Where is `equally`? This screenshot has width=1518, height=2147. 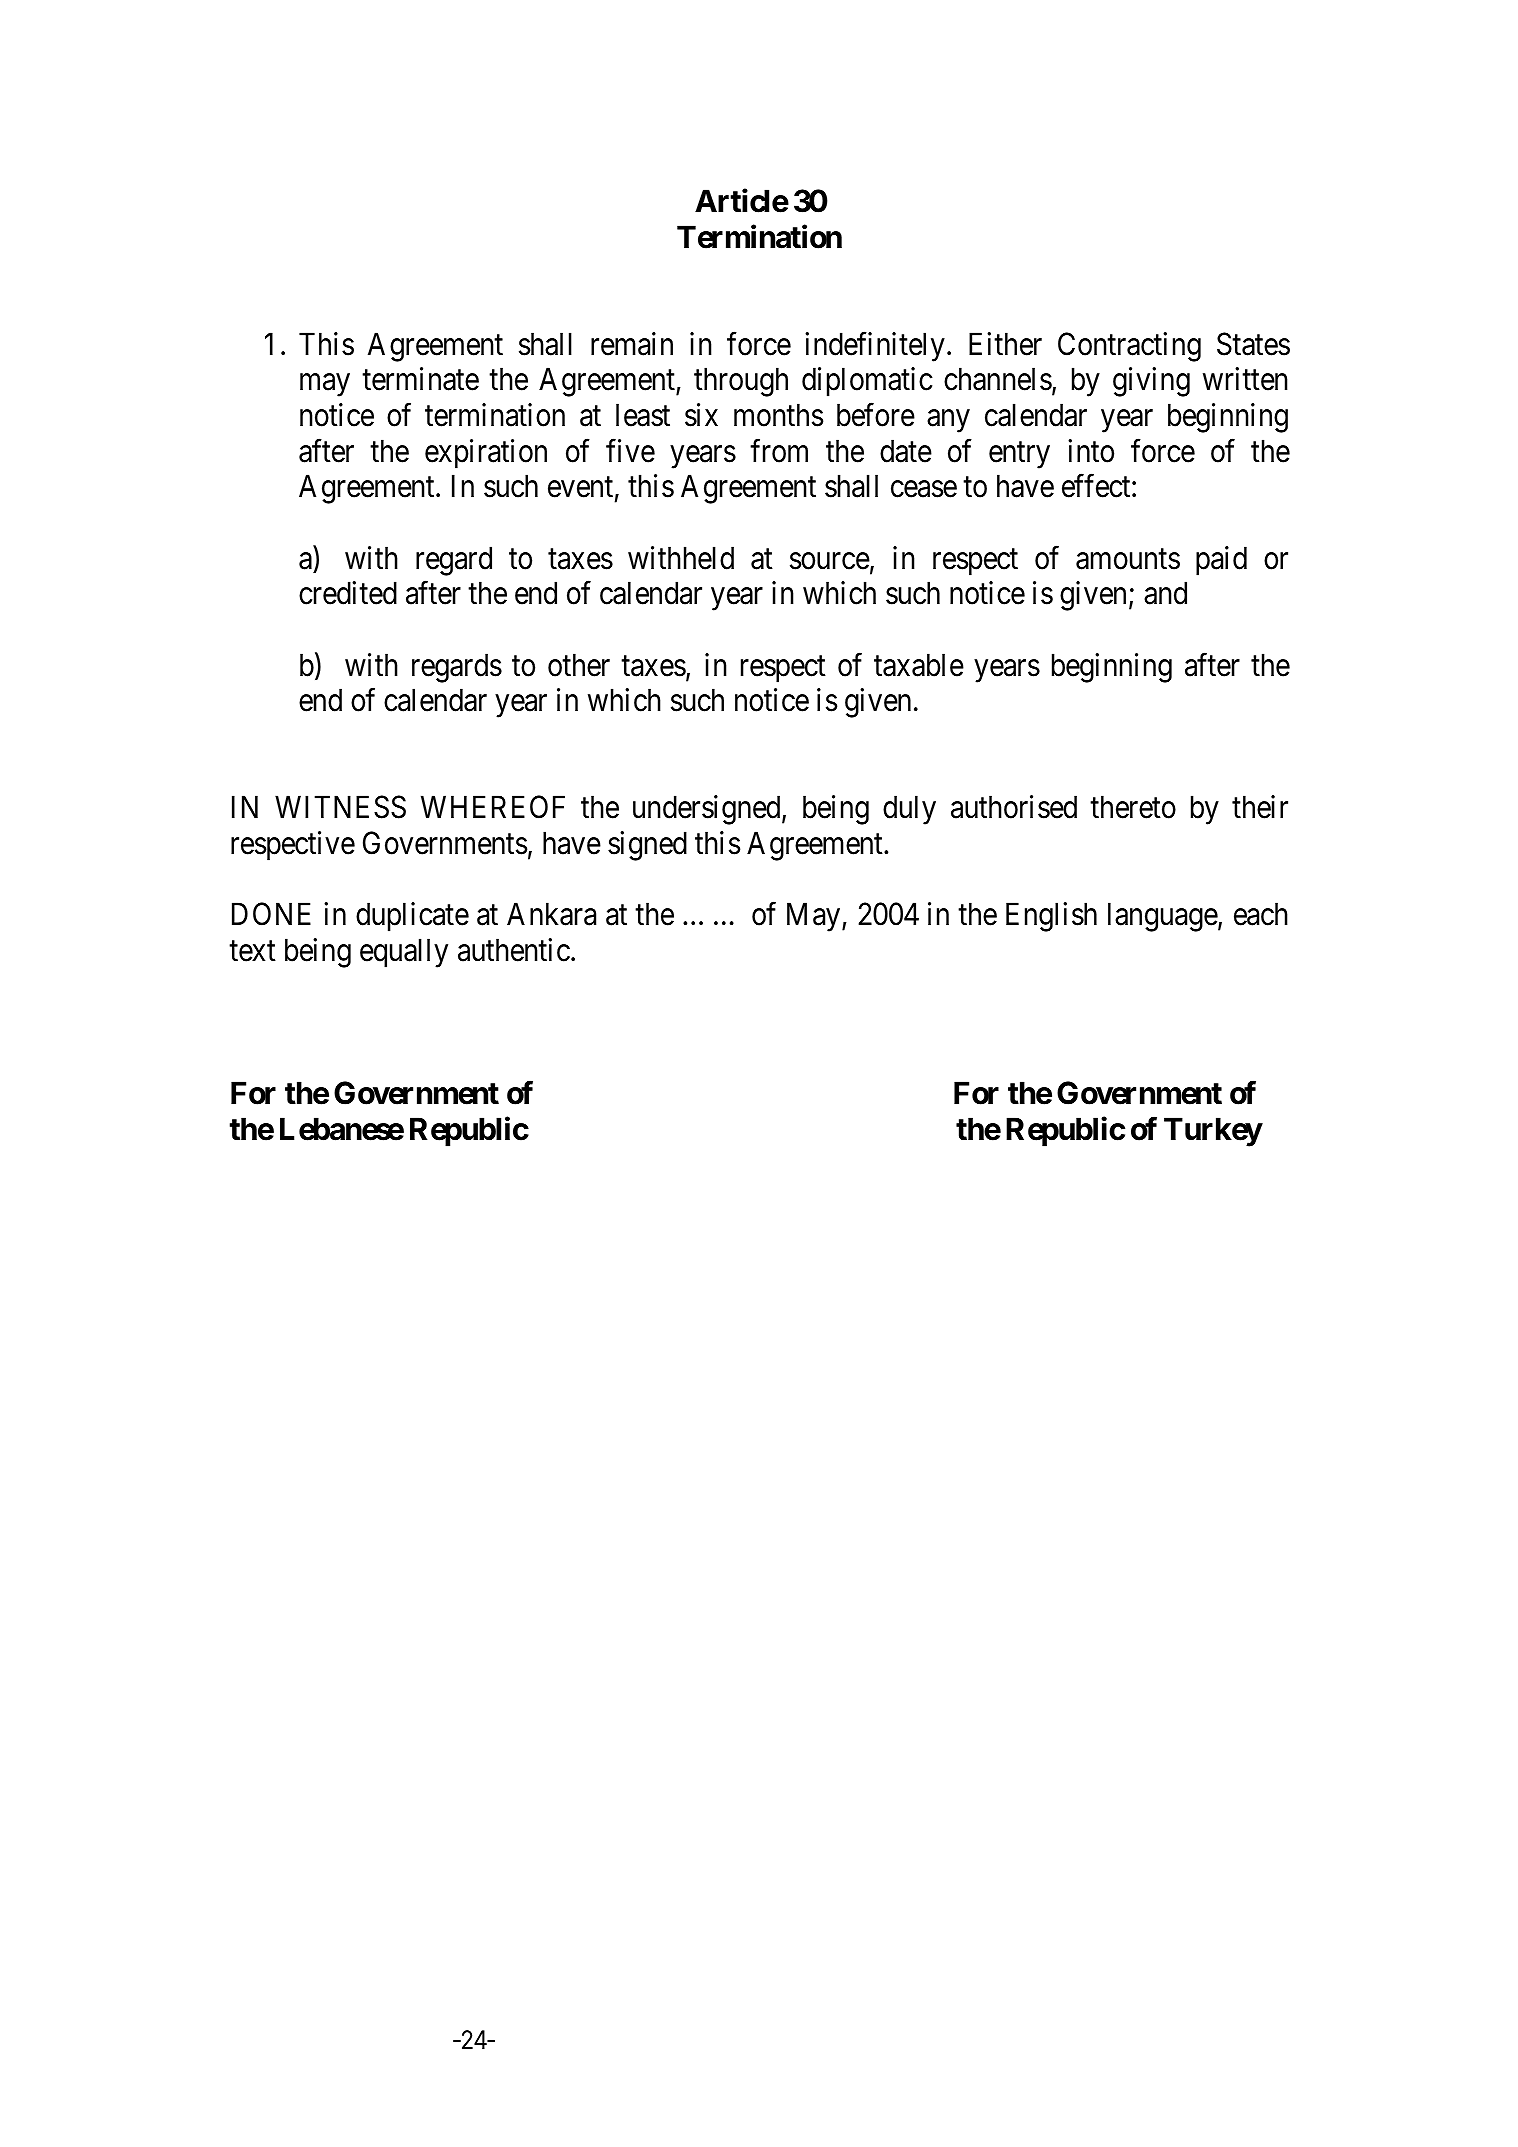 equally is located at coordinates (404, 953).
